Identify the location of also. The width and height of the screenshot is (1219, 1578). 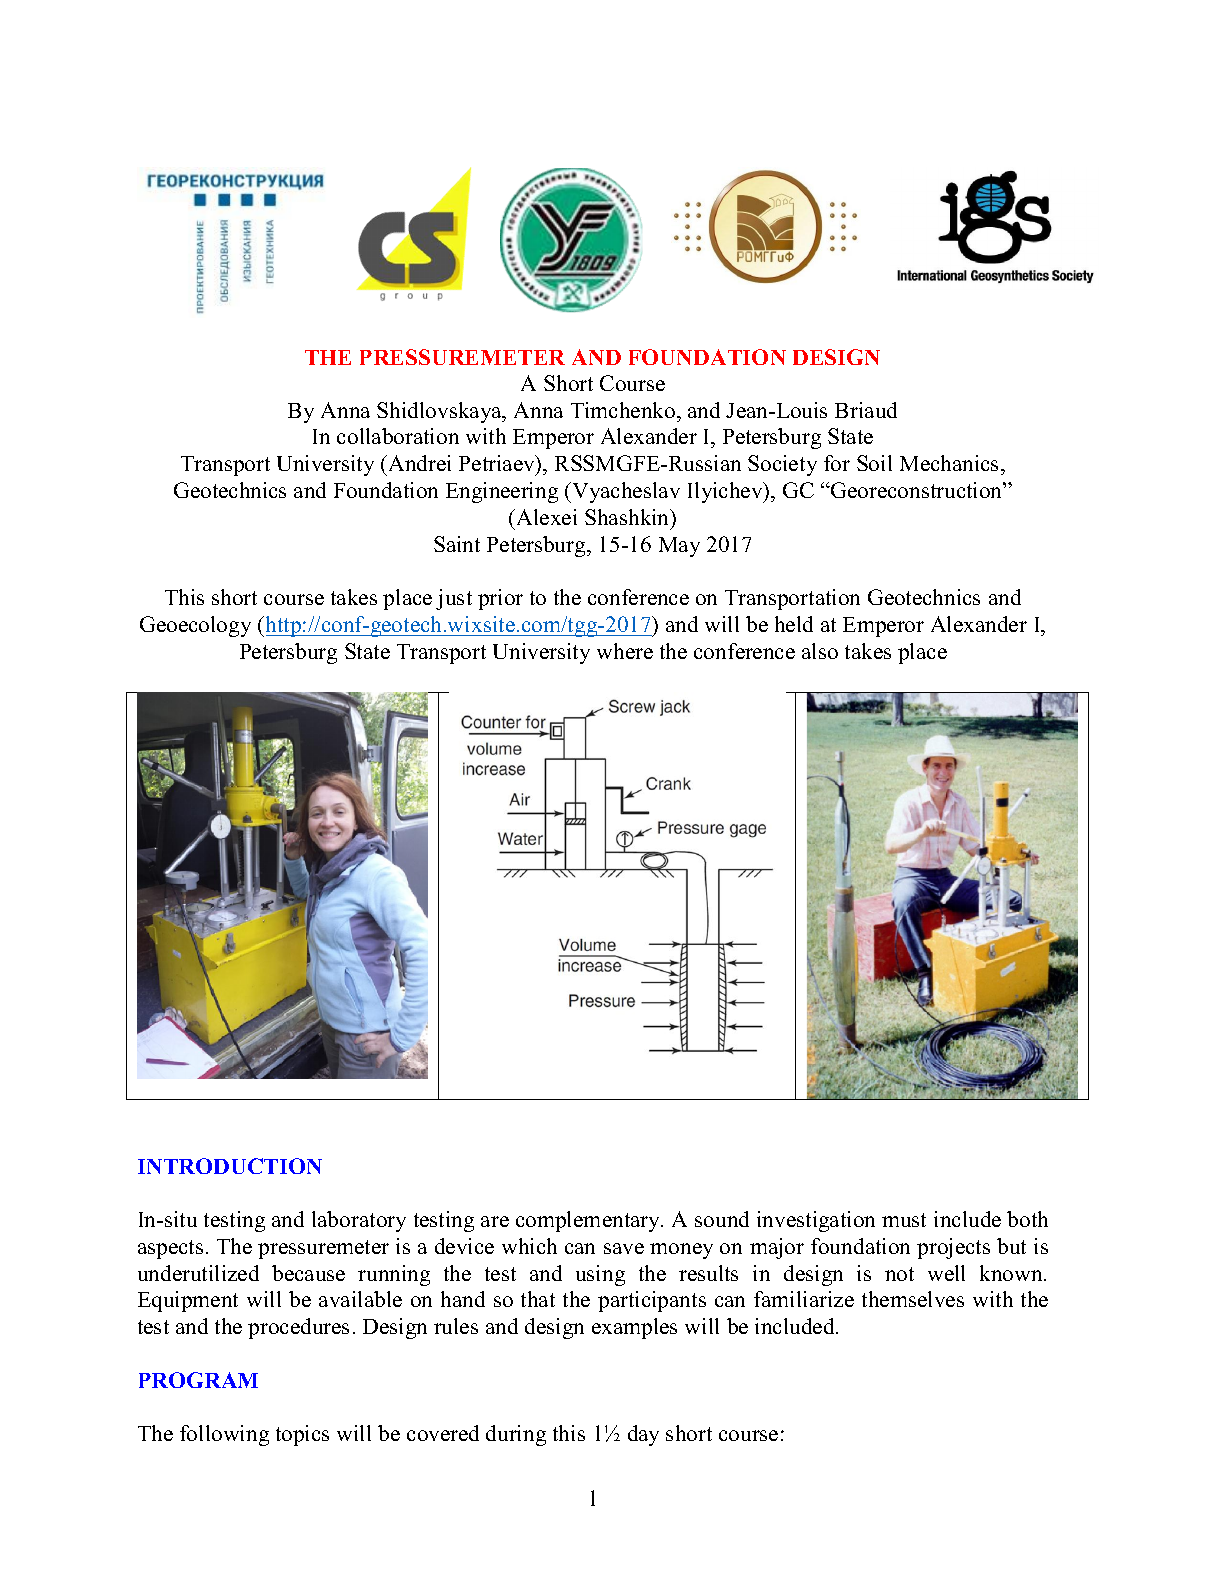
(820, 651).
